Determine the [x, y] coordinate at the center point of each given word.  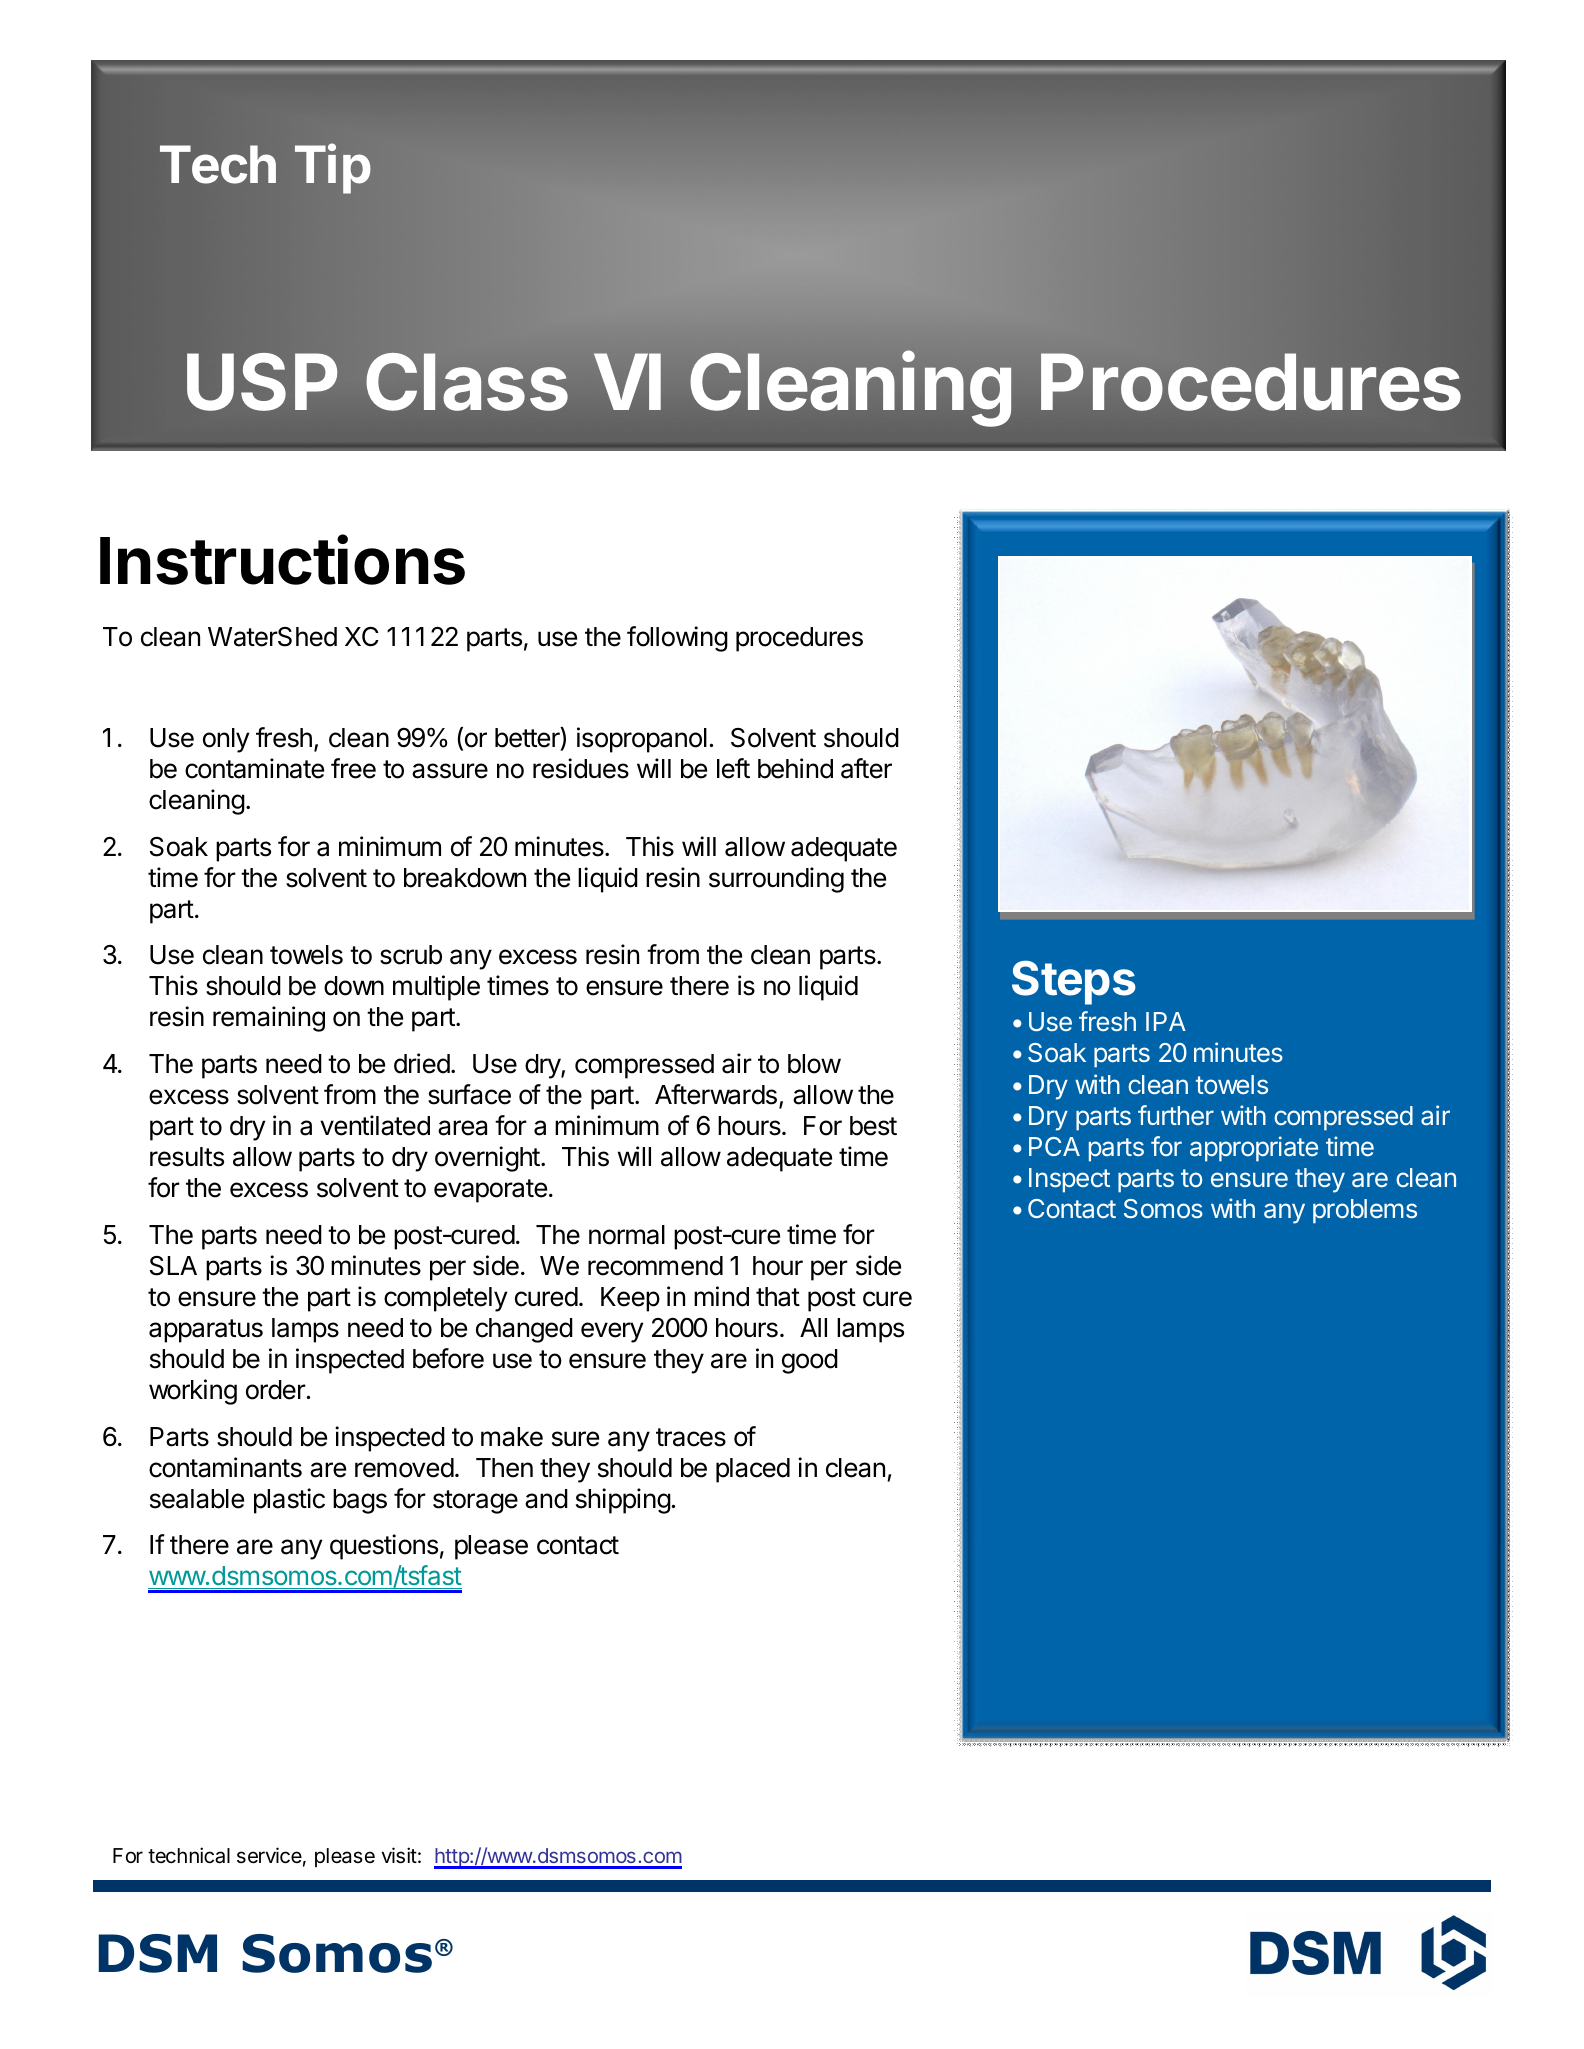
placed [753, 1470]
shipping [623, 1501]
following [677, 639]
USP [262, 382]
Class [467, 382]
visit [399, 1855]
